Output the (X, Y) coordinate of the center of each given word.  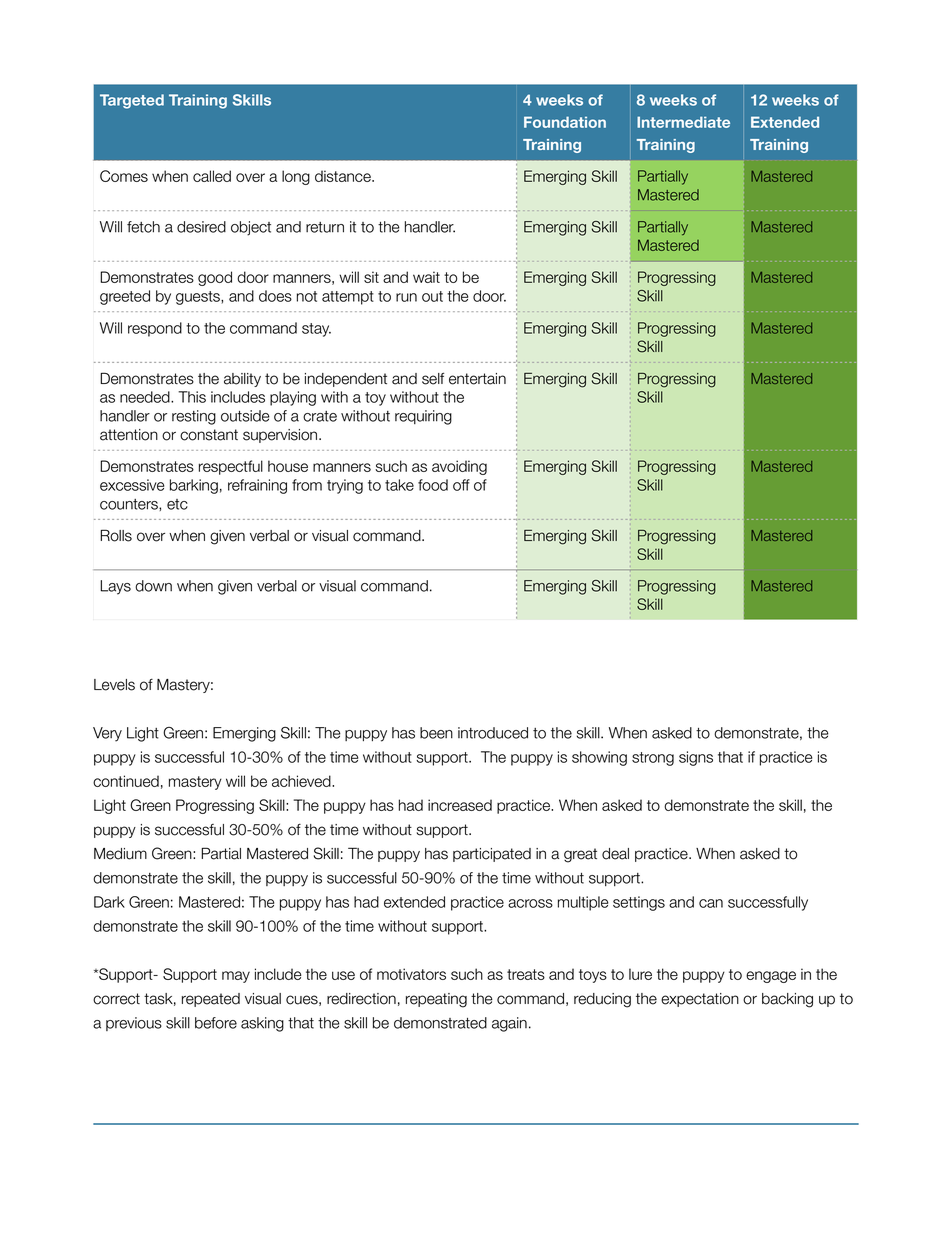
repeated (211, 1000)
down (153, 586)
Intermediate (683, 122)
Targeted (132, 101)
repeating (436, 1000)
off (461, 485)
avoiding (459, 467)
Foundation (565, 122)
